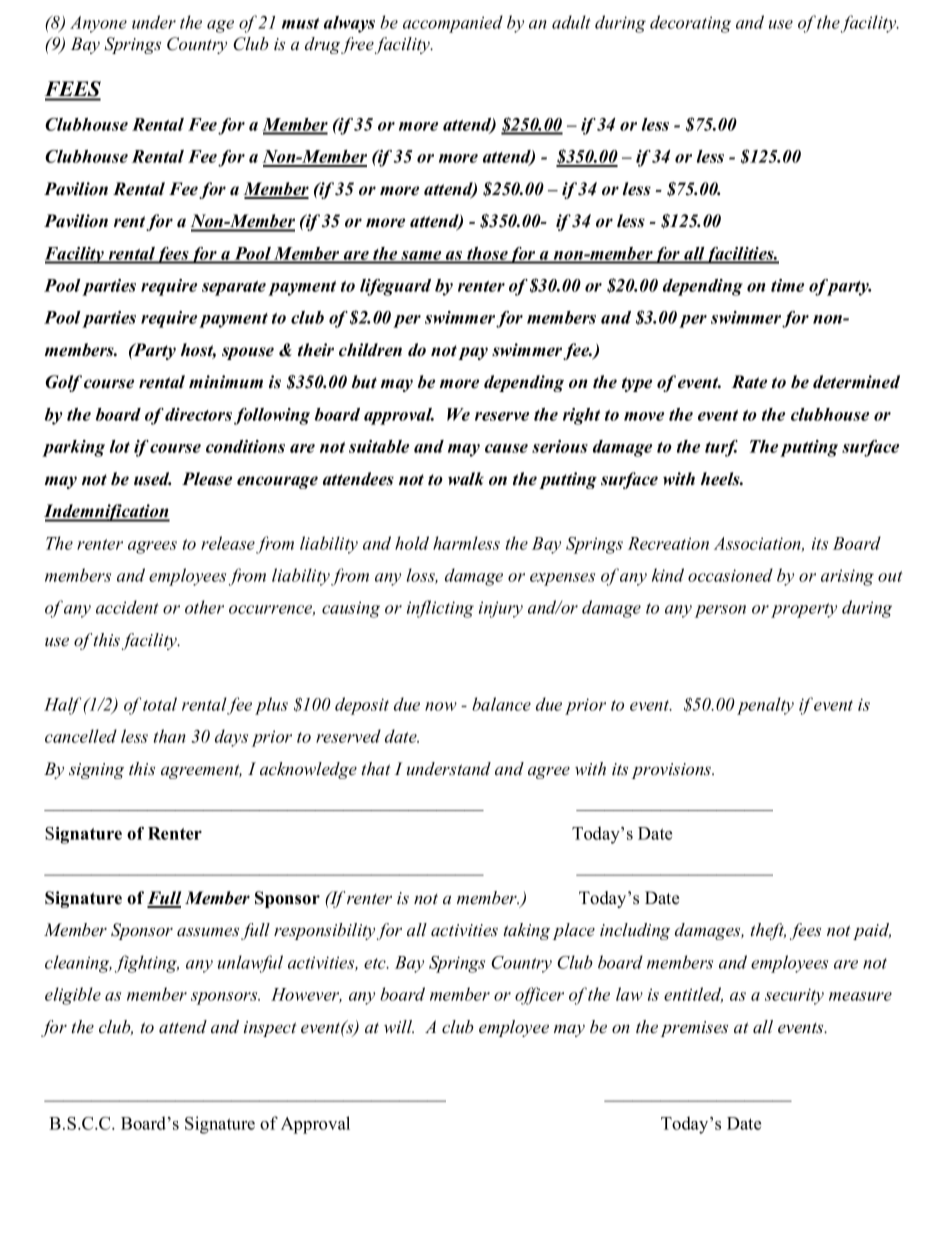 The width and height of the page is (952, 1233). Describe the element at coordinates (395, 287) in the page. I see `lifeguard` at that location.
